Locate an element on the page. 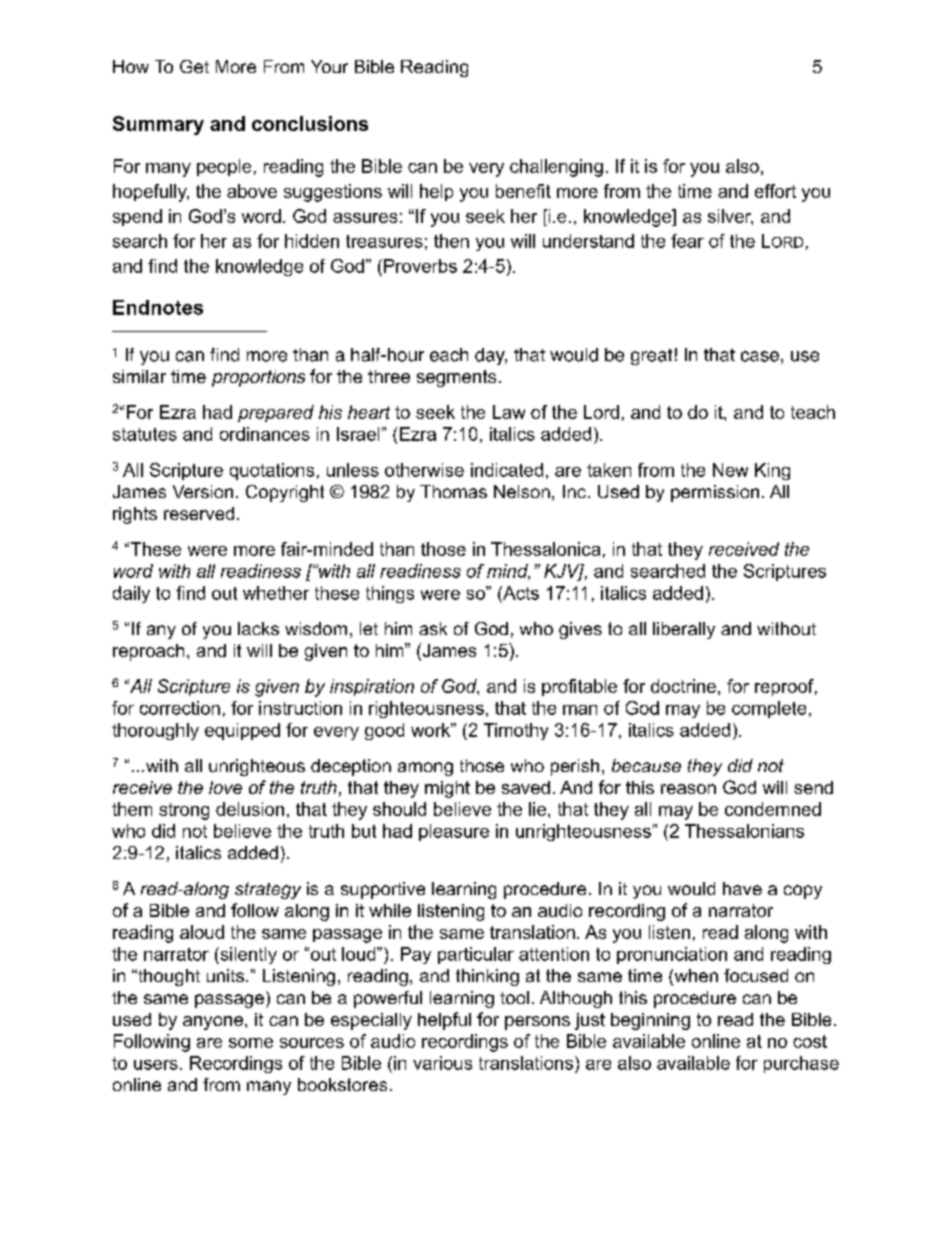  challenging is located at coordinates (556, 168).
